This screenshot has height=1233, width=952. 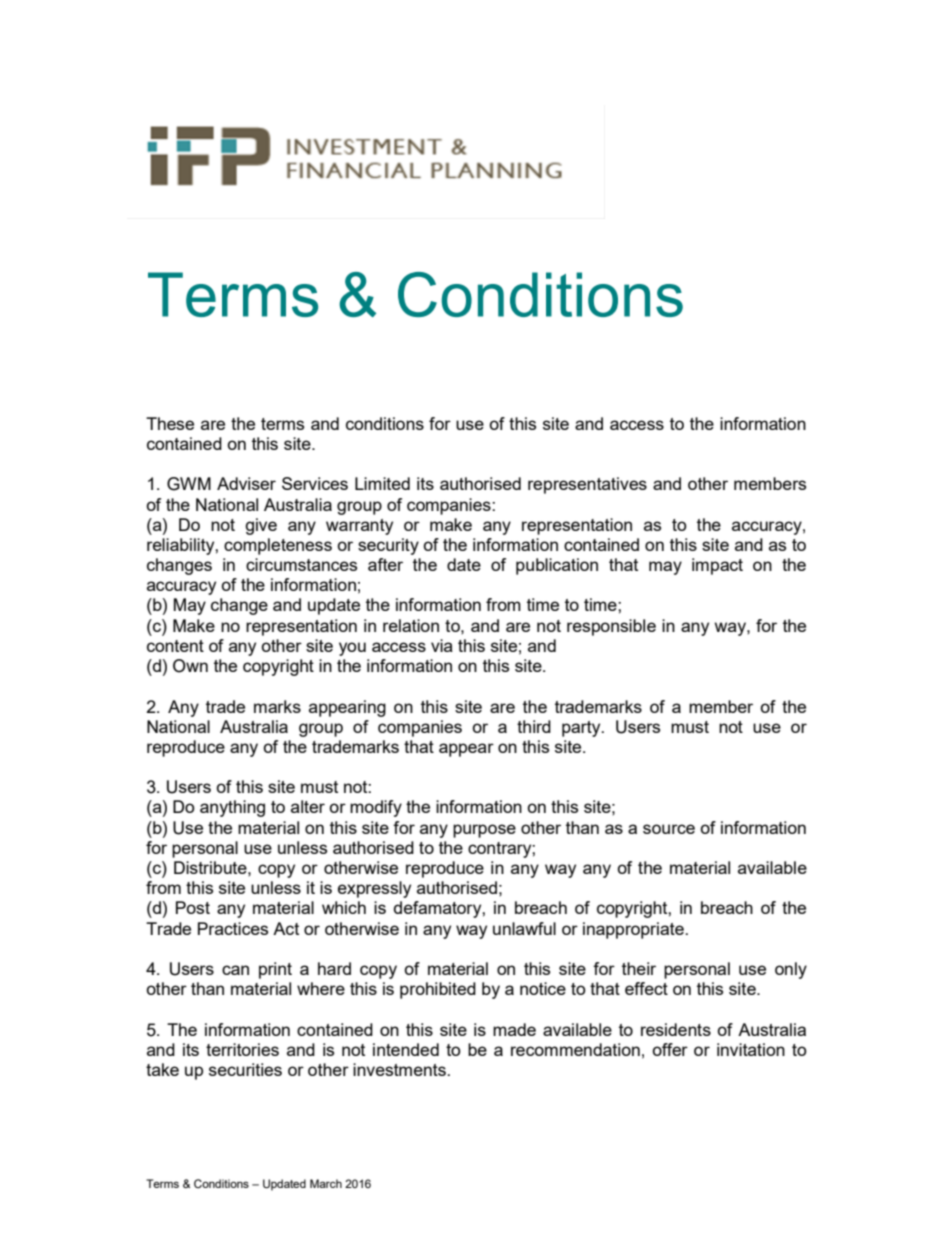 I want to click on anything, so click(x=232, y=808).
